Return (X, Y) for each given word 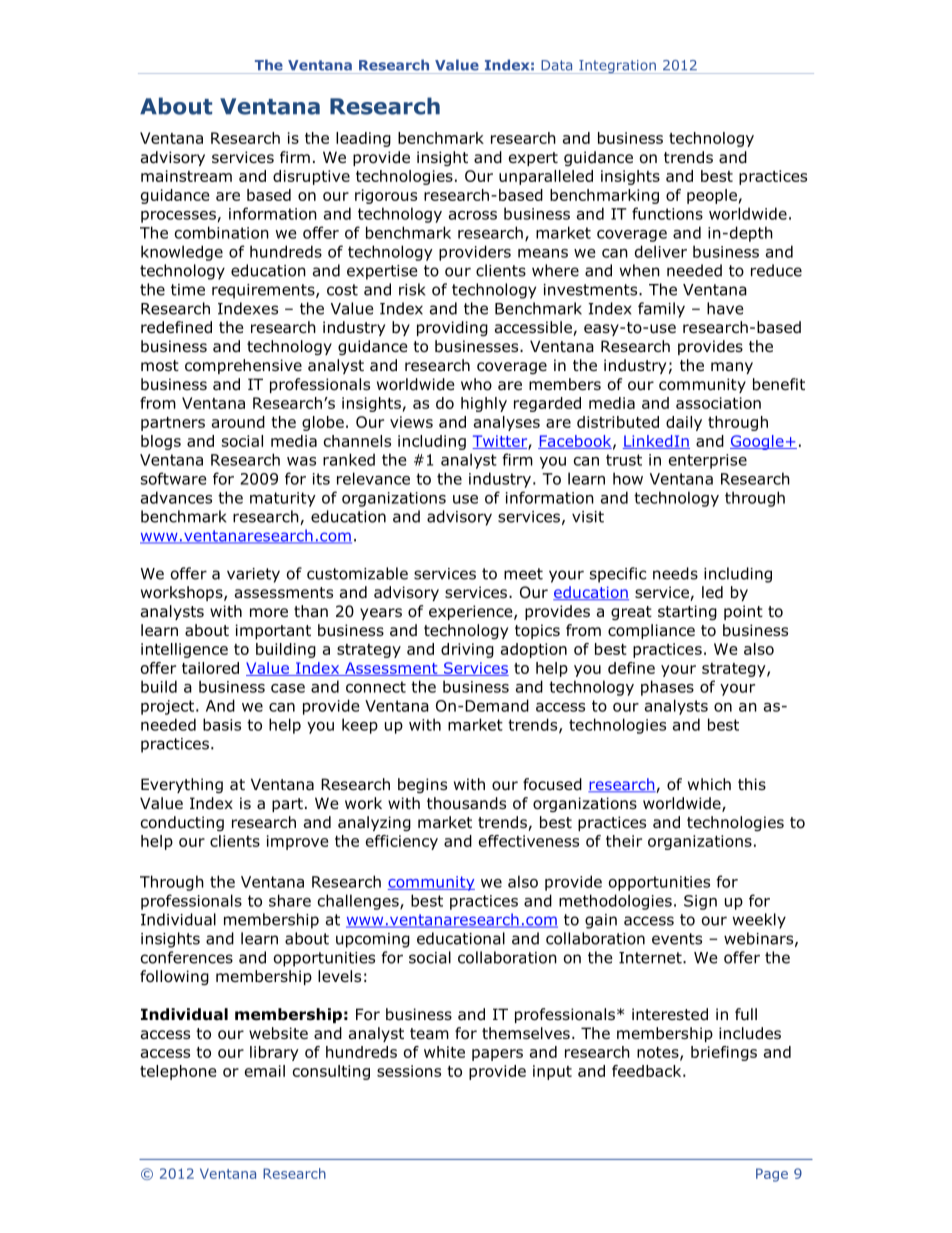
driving (467, 650)
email (265, 1071)
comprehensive (243, 366)
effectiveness (529, 841)
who (476, 384)
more (269, 613)
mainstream (186, 176)
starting (687, 612)
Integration (617, 67)
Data (556, 65)
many (732, 368)
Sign (700, 902)
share (290, 900)
